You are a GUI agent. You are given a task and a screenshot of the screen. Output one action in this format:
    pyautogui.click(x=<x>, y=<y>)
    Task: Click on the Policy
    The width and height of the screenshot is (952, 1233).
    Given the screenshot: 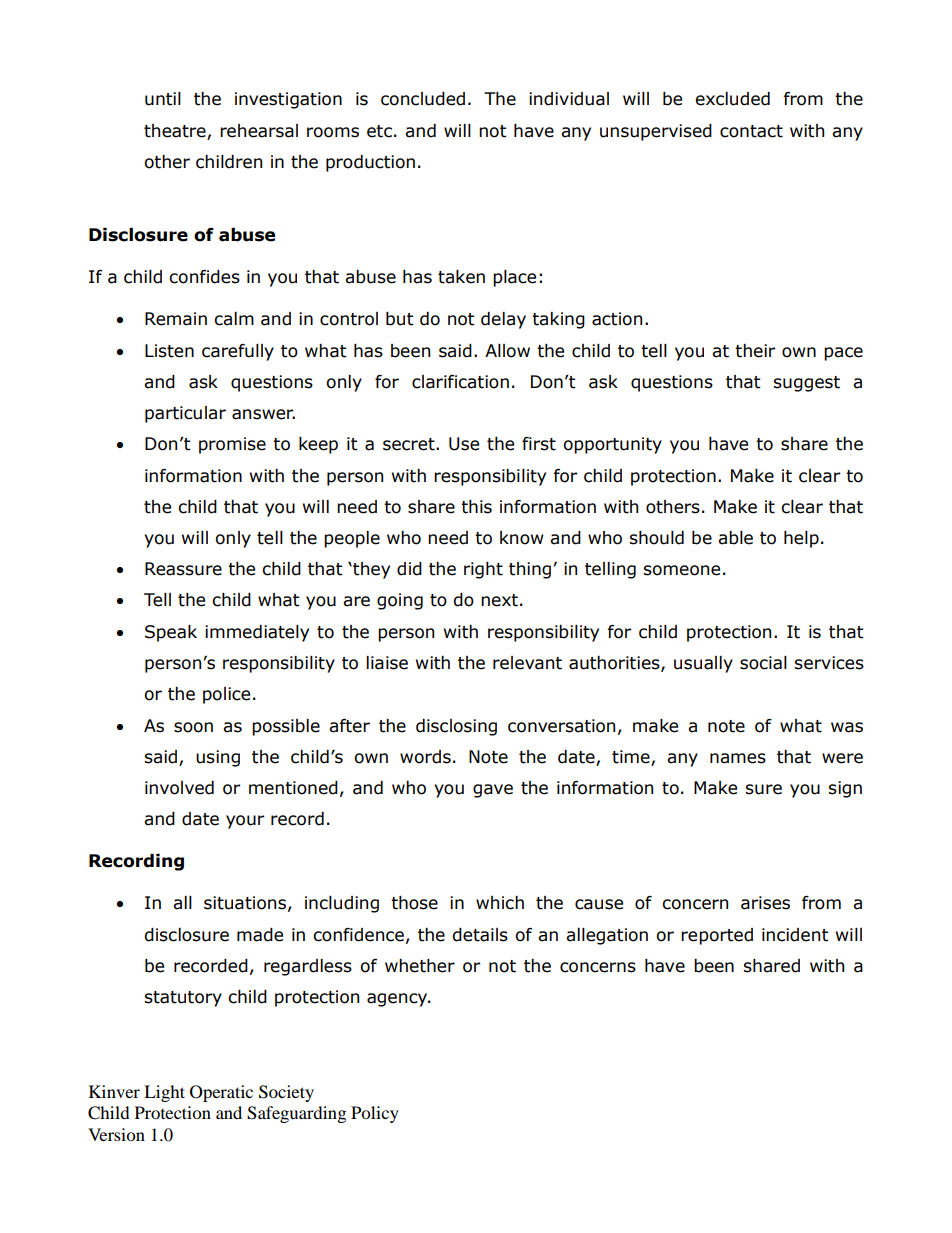 What is the action you would take?
    pyautogui.click(x=375, y=1114)
